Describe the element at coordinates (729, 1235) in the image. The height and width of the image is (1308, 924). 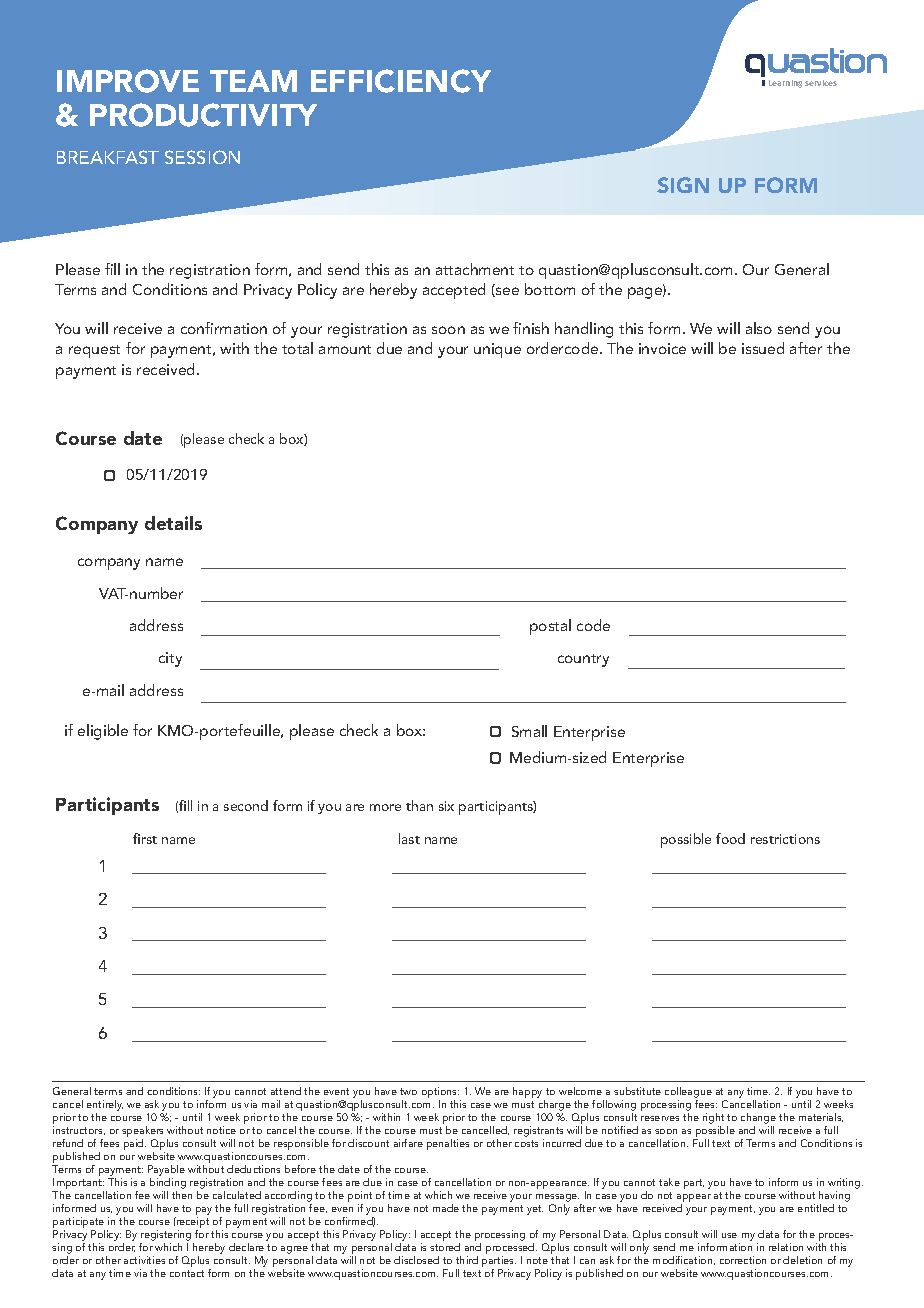
I see `use` at that location.
